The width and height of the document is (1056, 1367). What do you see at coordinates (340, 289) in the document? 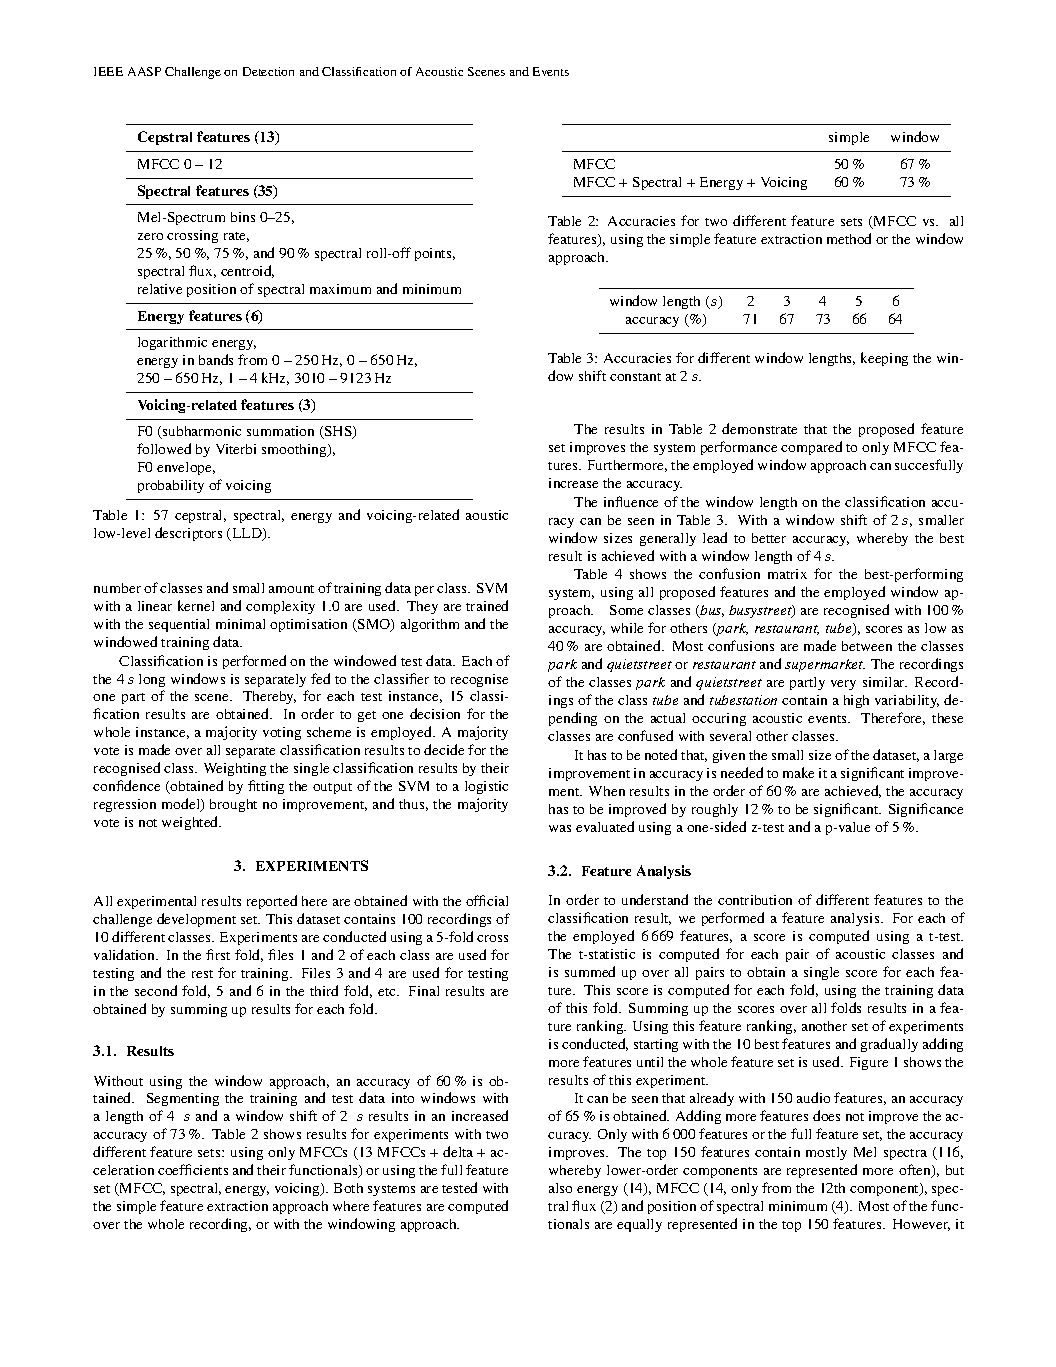
I see `maximum` at bounding box center [340, 289].
